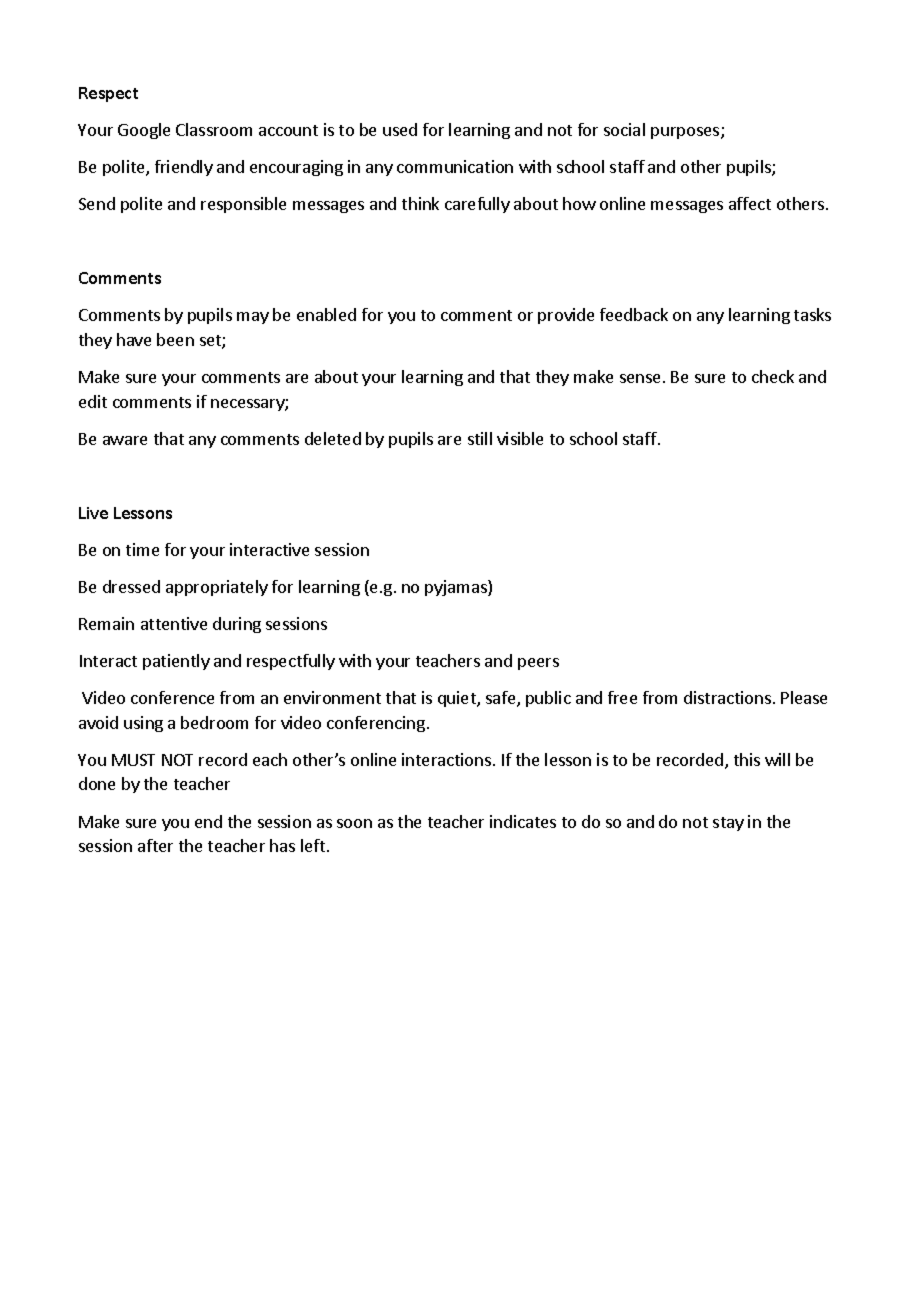 This screenshot has height=1308, width=924. Describe the element at coordinates (175, 339) in the screenshot. I see `been` at that location.
